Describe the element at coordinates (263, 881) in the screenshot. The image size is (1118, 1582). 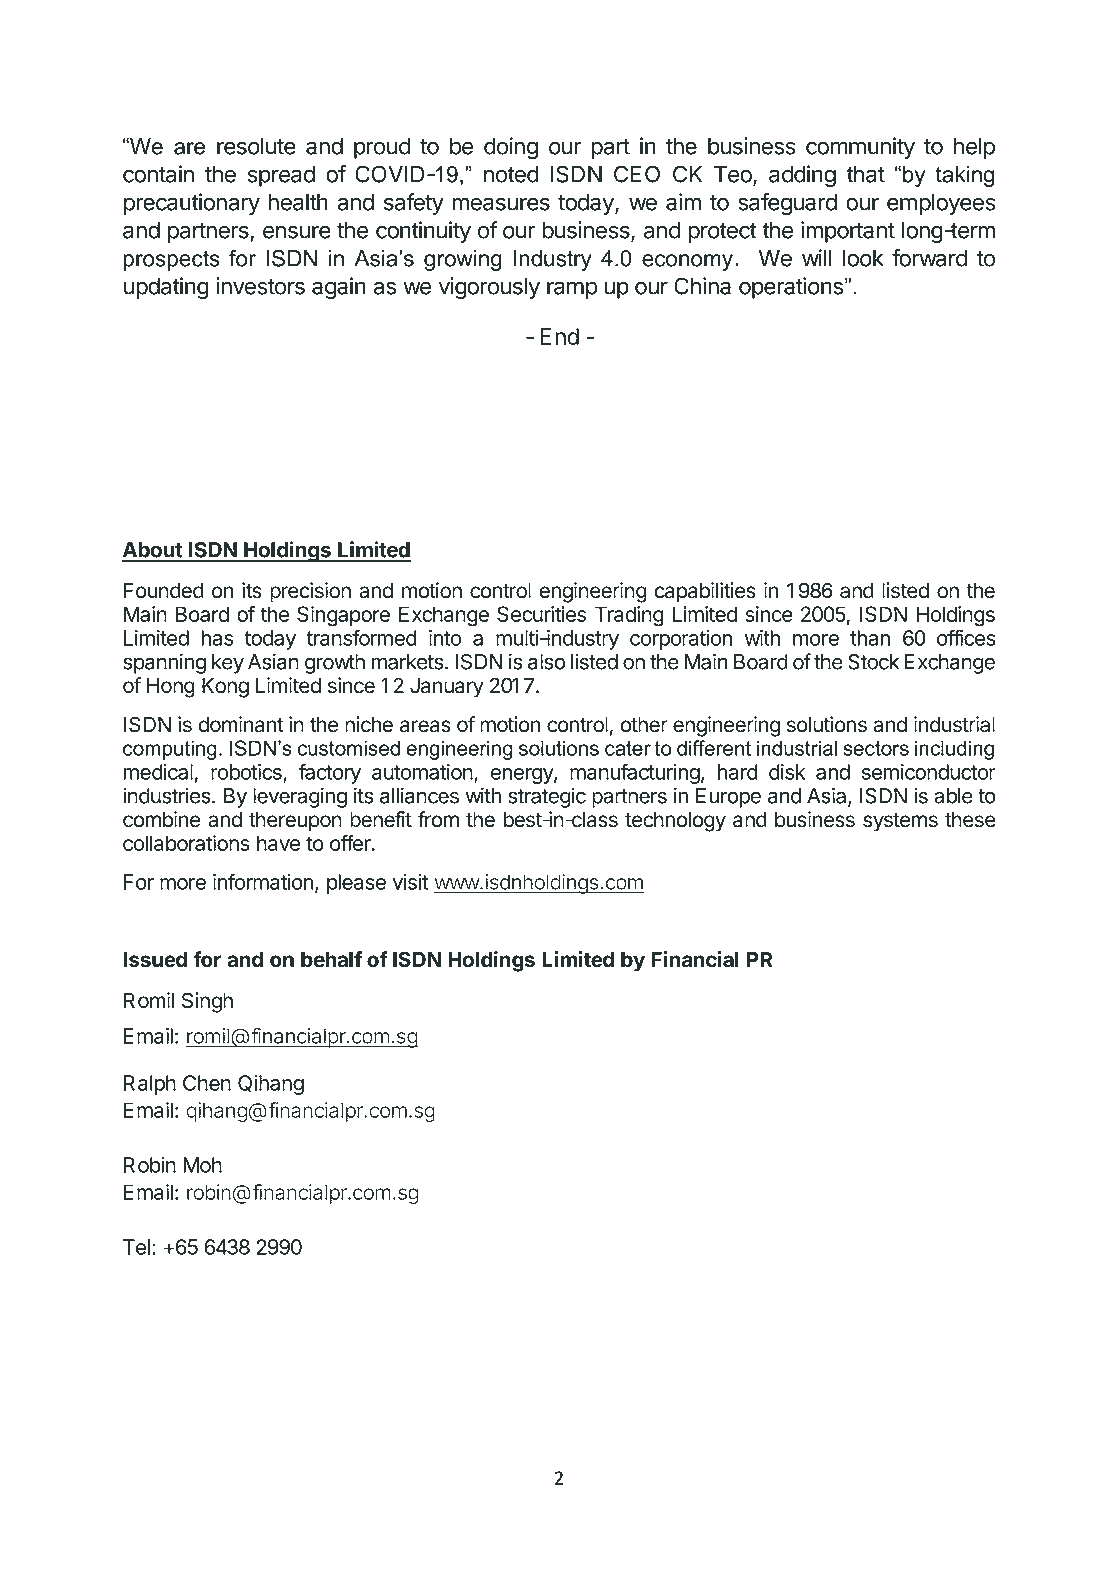
I see `information` at that location.
